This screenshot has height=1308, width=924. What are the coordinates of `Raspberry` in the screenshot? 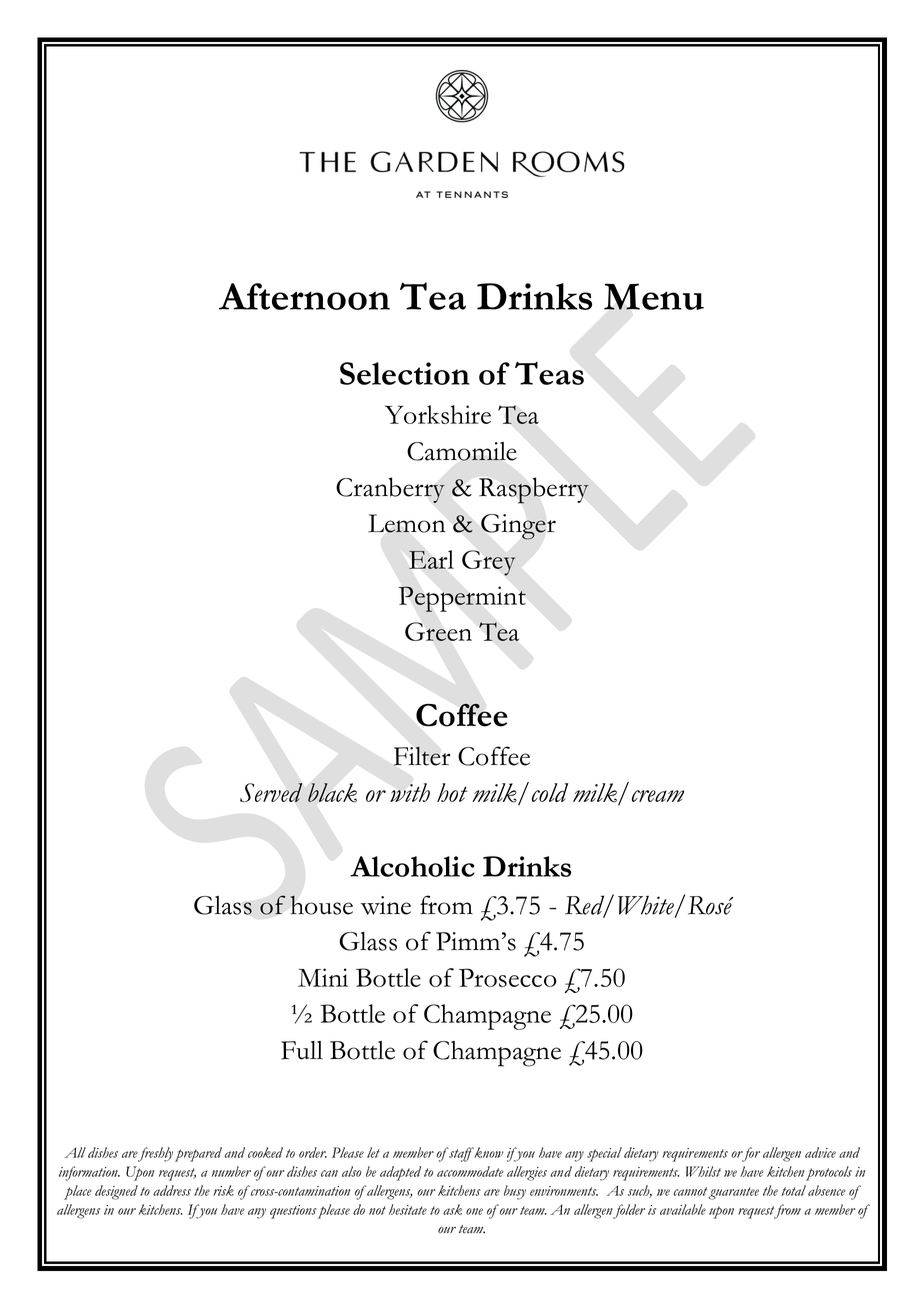 It's located at (534, 490).
